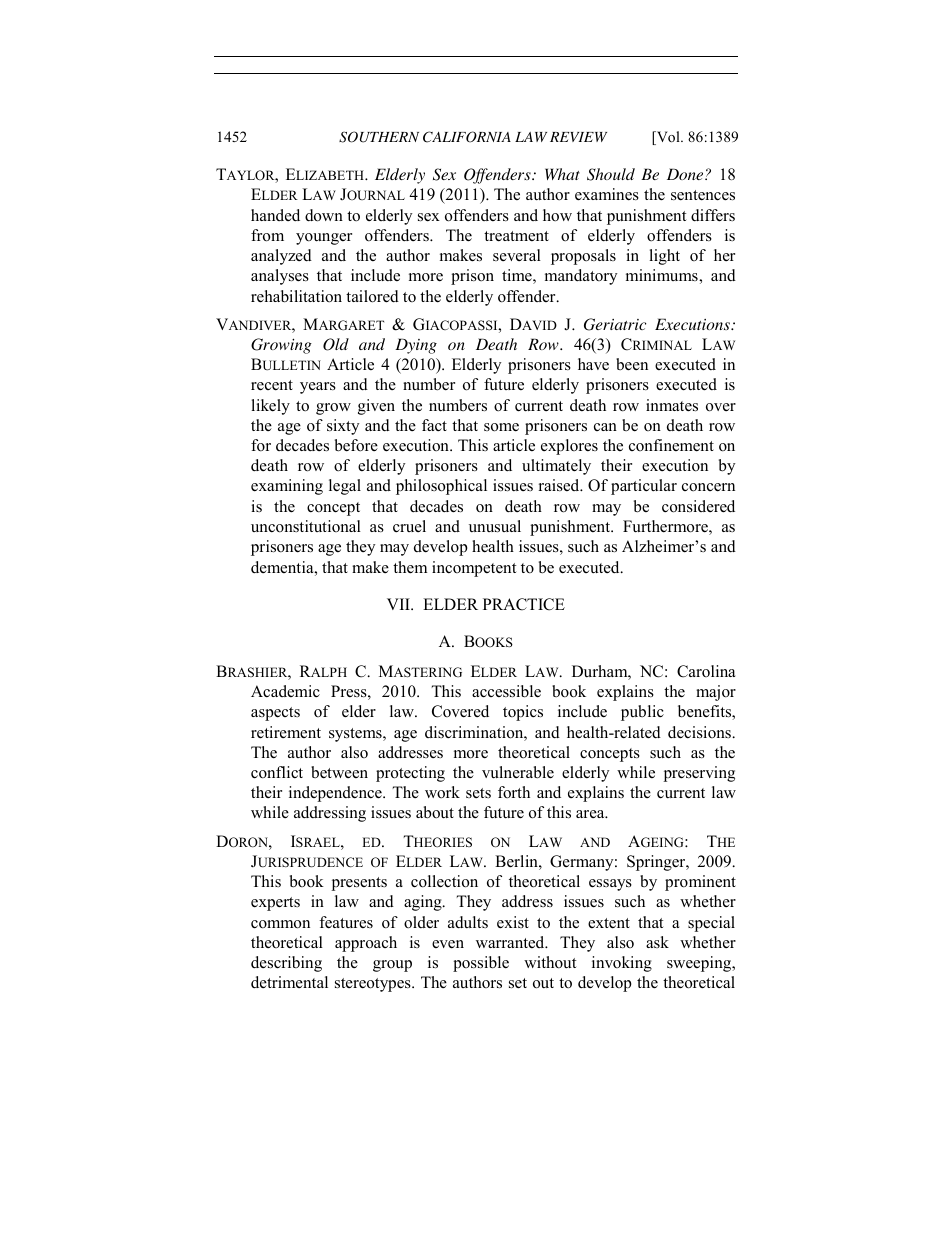 This screenshot has height=1233, width=952. I want to click on Vol, so click(668, 138).
